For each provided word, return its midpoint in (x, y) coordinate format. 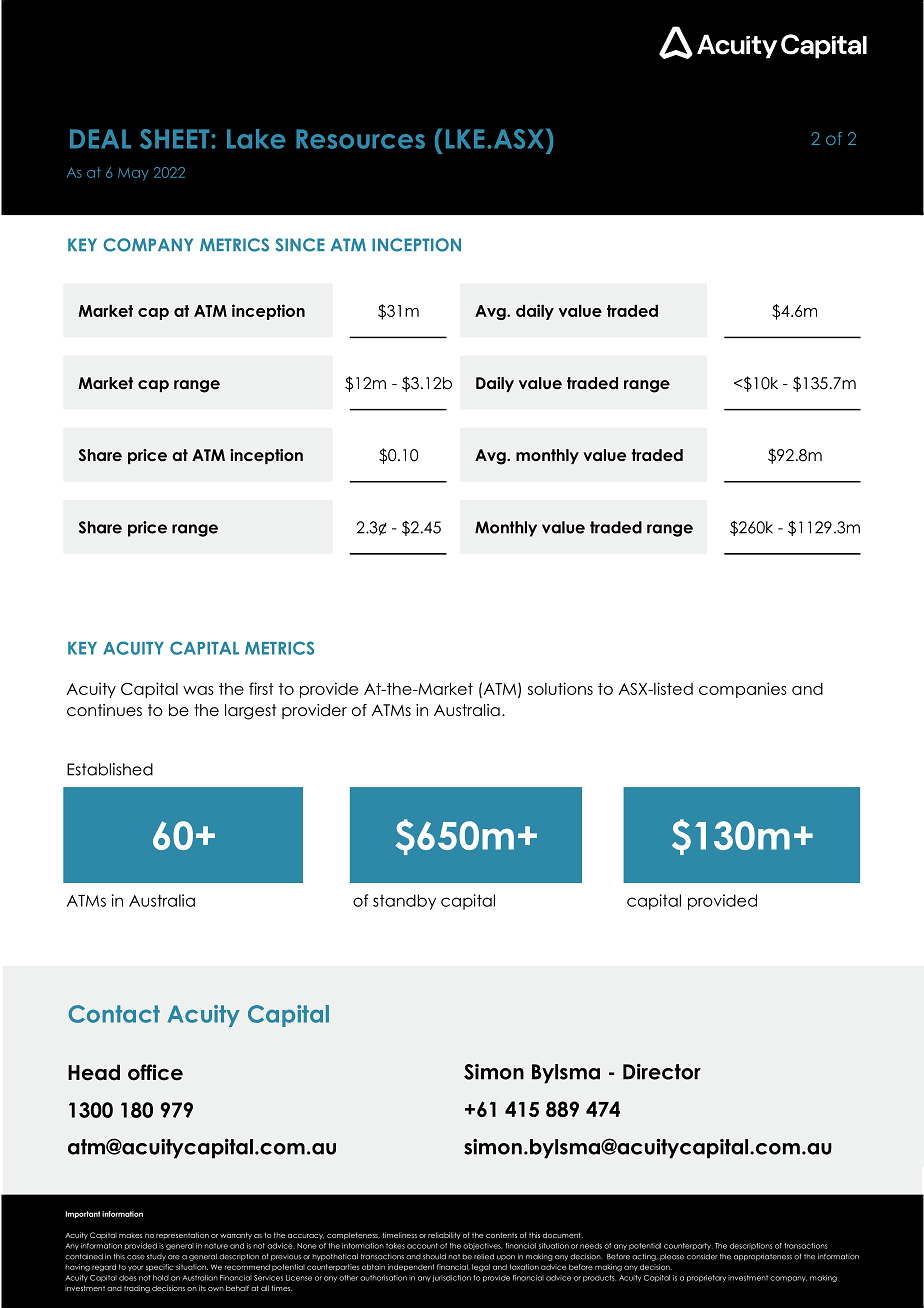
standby (404, 902)
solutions (560, 688)
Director (662, 1071)
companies (743, 690)
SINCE (300, 245)
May (133, 174)
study (156, 1257)
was (198, 690)
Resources (360, 139)
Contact (114, 1014)
